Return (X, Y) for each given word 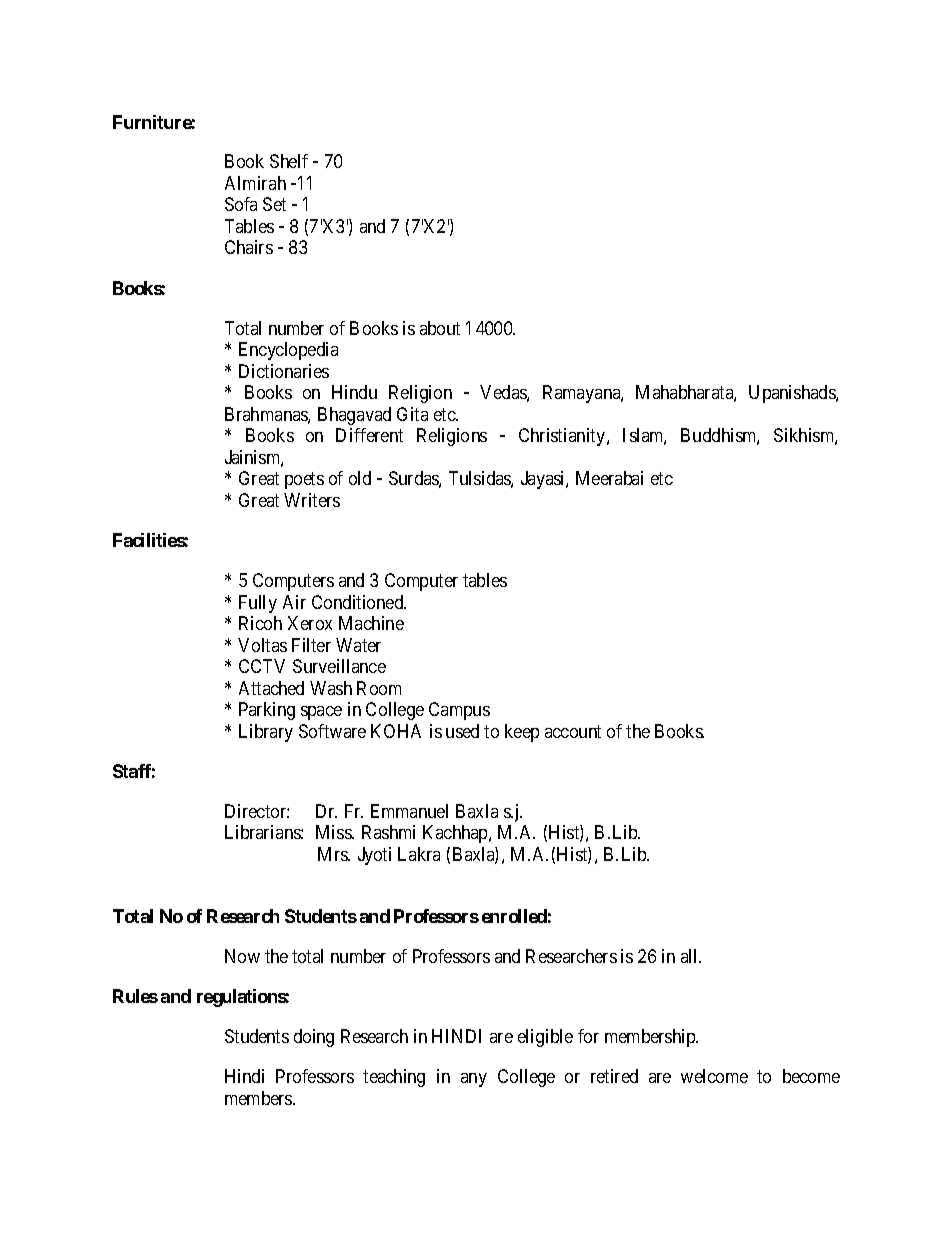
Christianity (563, 437)
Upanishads (793, 394)
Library (266, 733)
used (462, 731)
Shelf (289, 161)
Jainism (254, 458)
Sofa (241, 204)
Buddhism (720, 436)
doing (314, 1038)
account (573, 731)
